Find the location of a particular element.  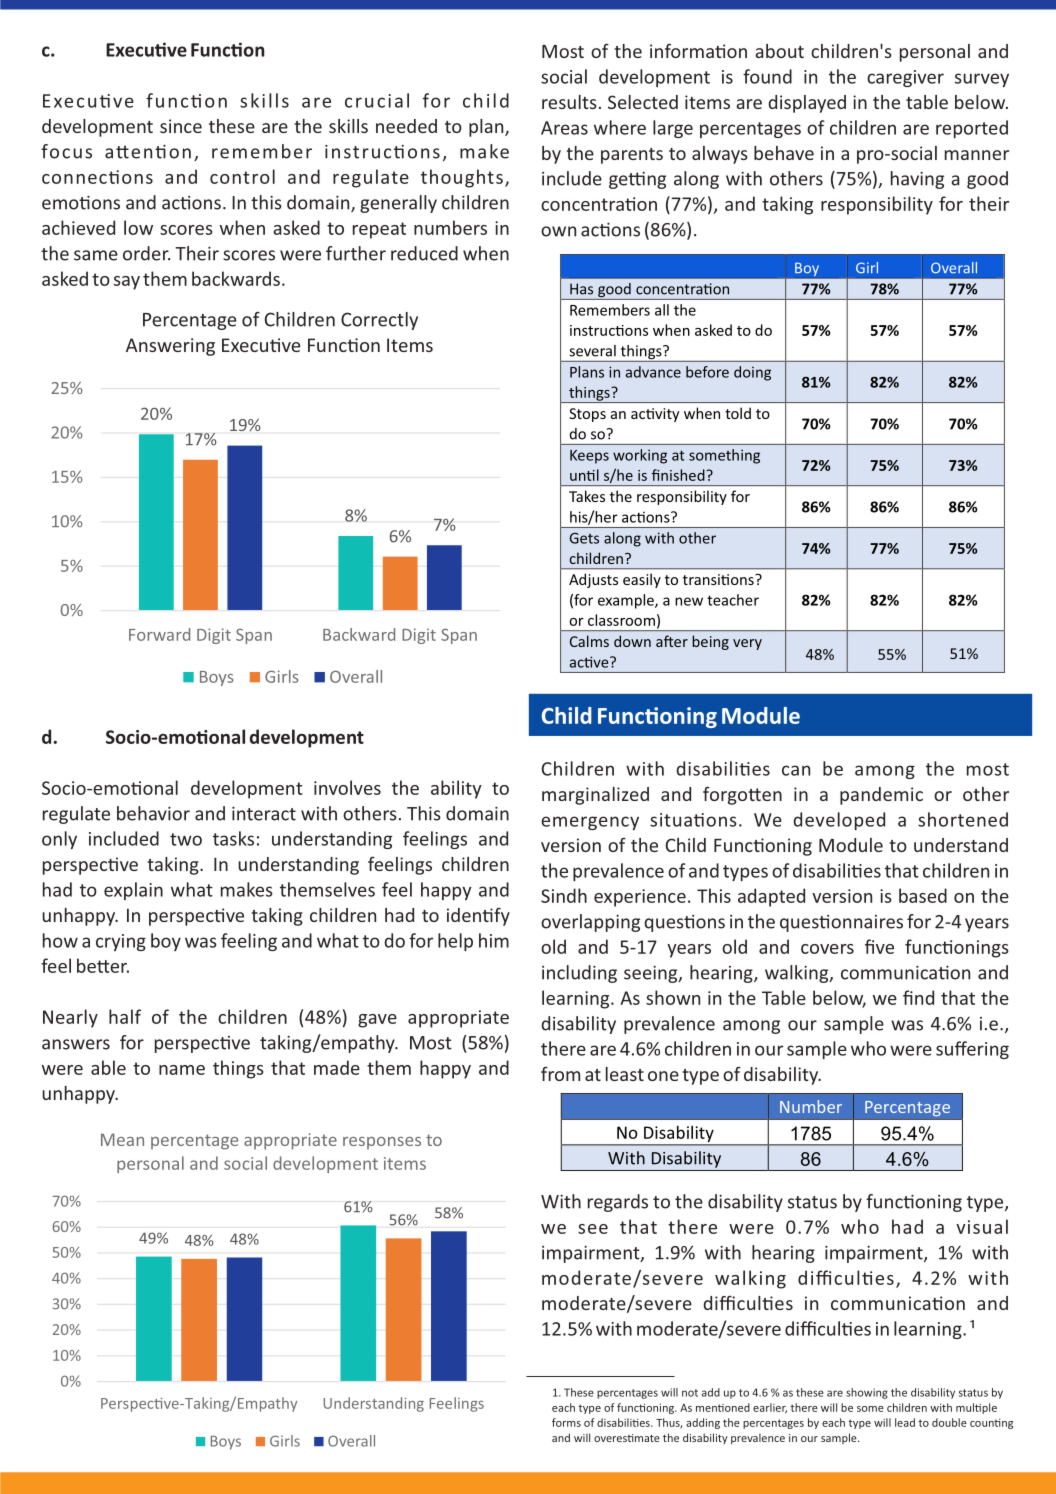

him is located at coordinates (494, 940).
